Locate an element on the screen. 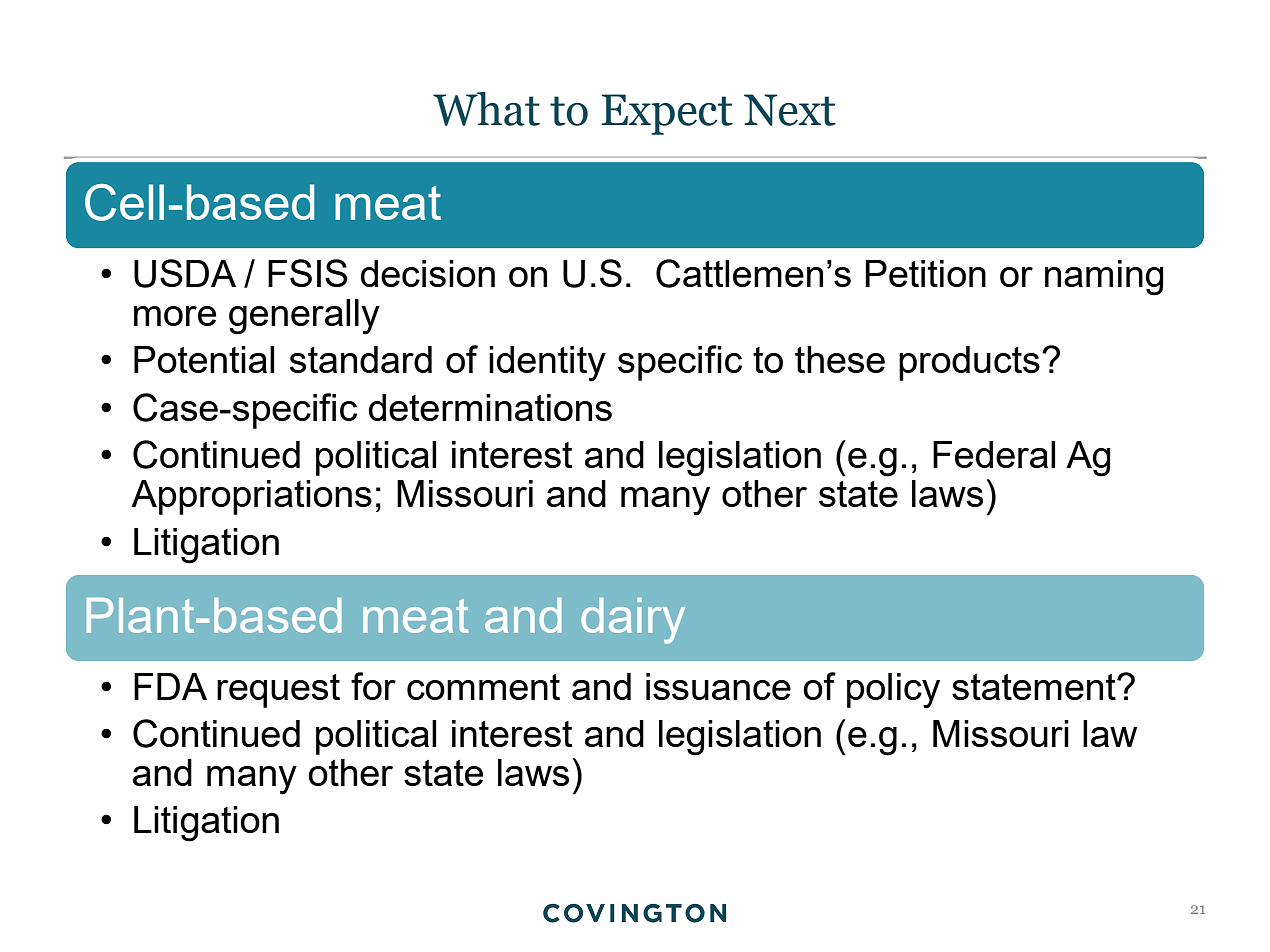  decision is located at coordinates (428, 273).
